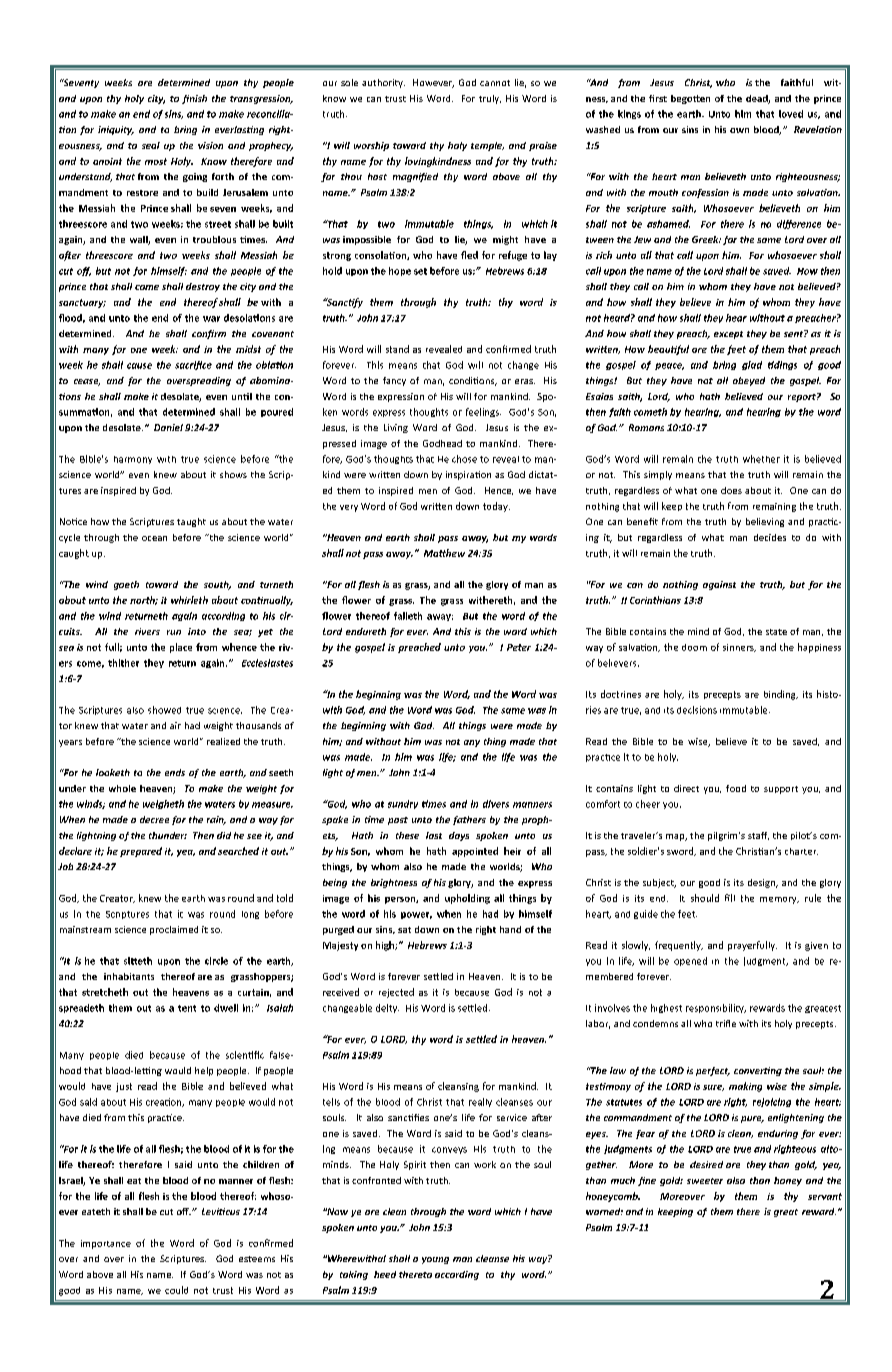 This screenshot has width=892, height=1372. Describe the element at coordinates (705, 1181) in the screenshot. I see `sweeter` at that location.
